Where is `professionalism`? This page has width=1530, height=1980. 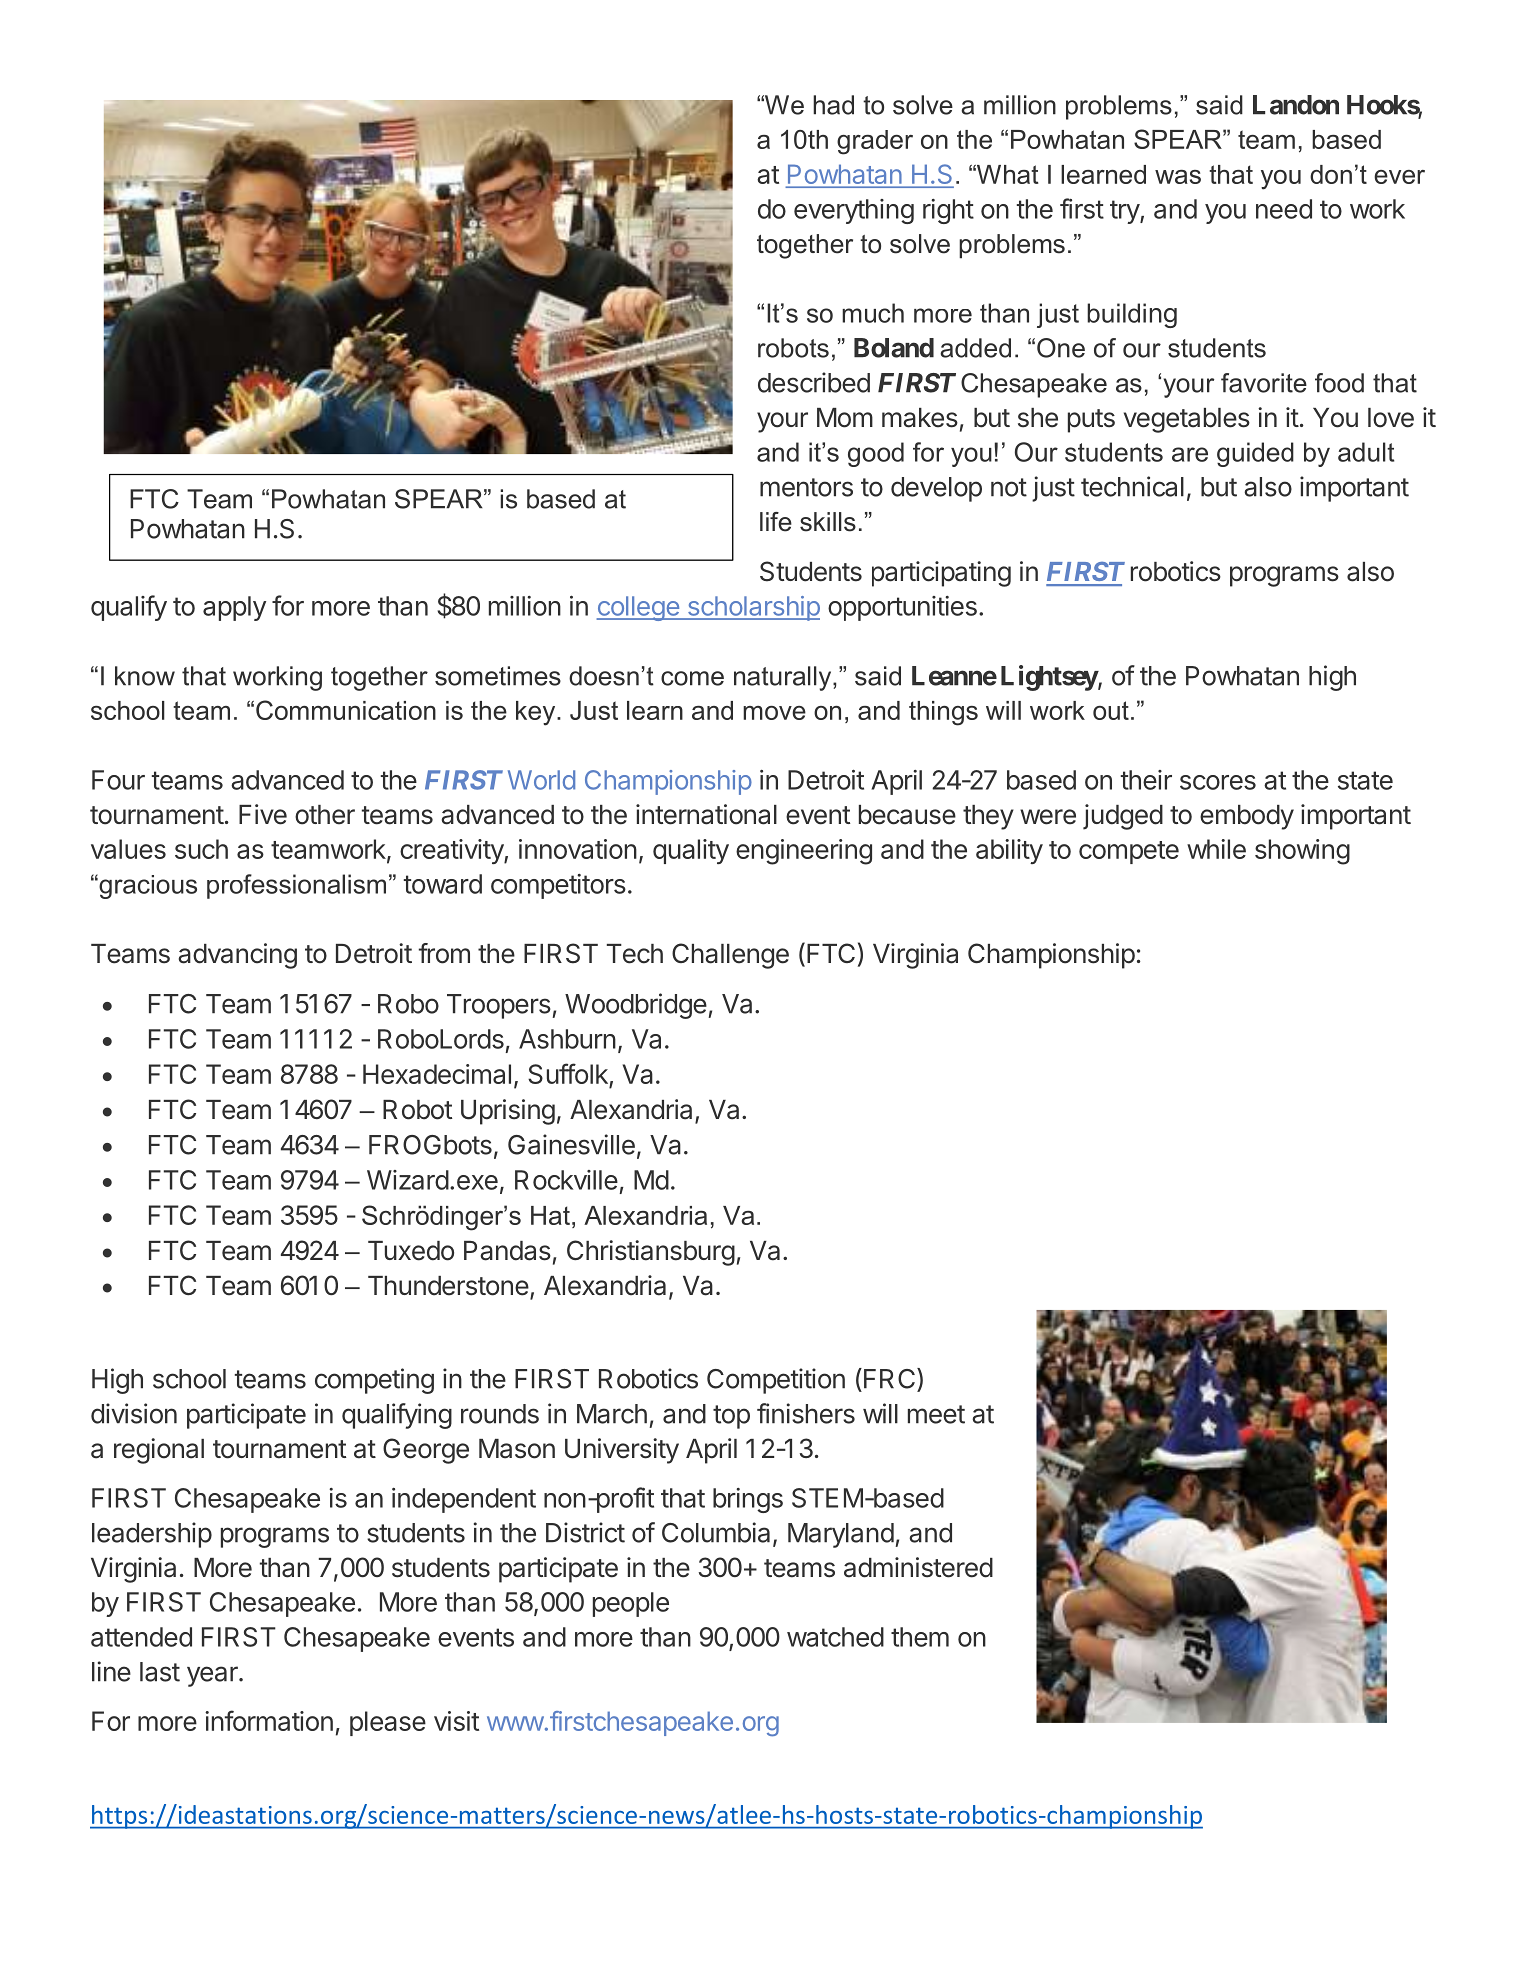
professionalism is located at coordinates (296, 886).
